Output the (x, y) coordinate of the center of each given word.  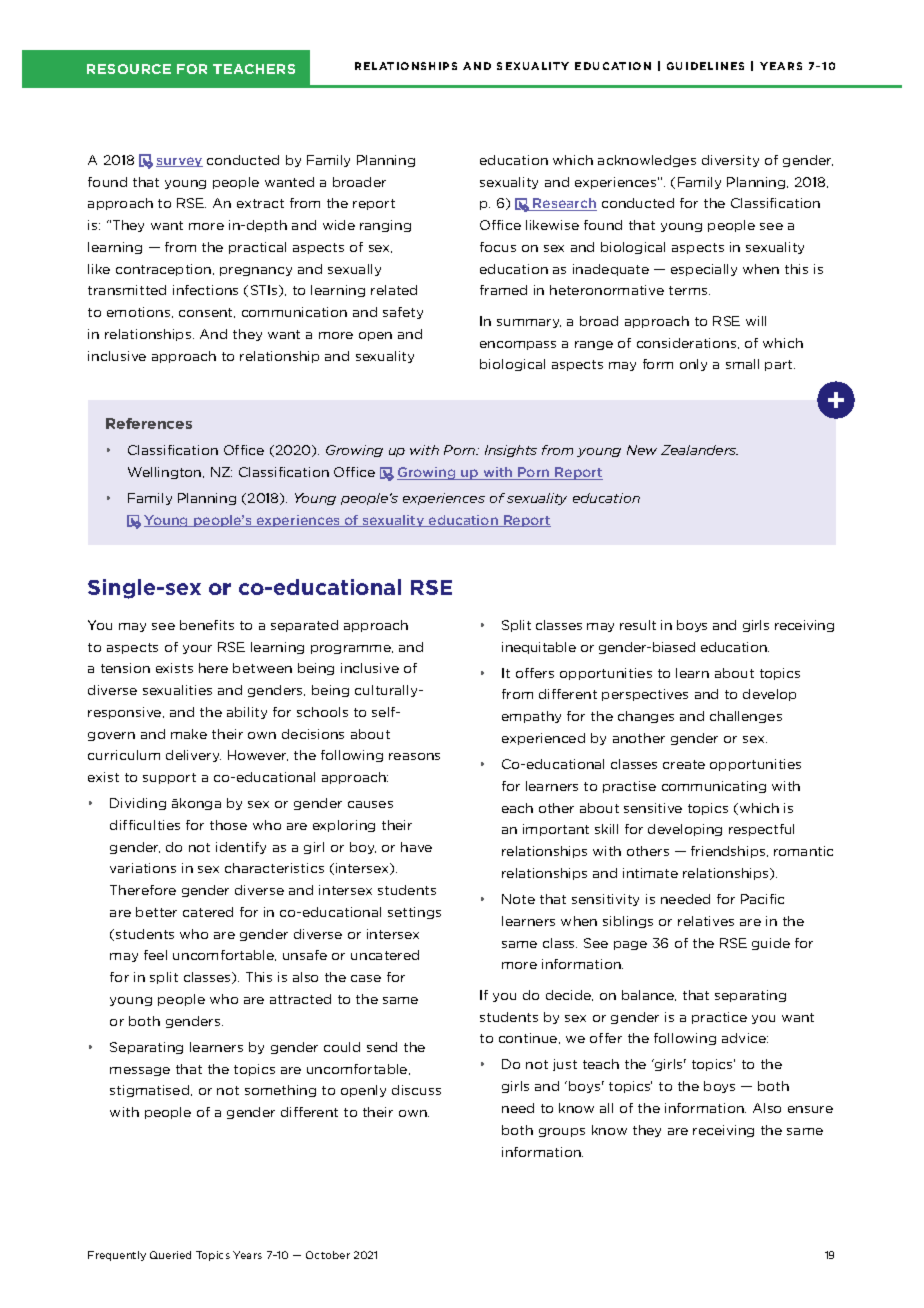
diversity (730, 161)
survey (179, 162)
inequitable (539, 648)
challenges (746, 717)
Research (564, 204)
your (197, 649)
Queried (170, 1255)
